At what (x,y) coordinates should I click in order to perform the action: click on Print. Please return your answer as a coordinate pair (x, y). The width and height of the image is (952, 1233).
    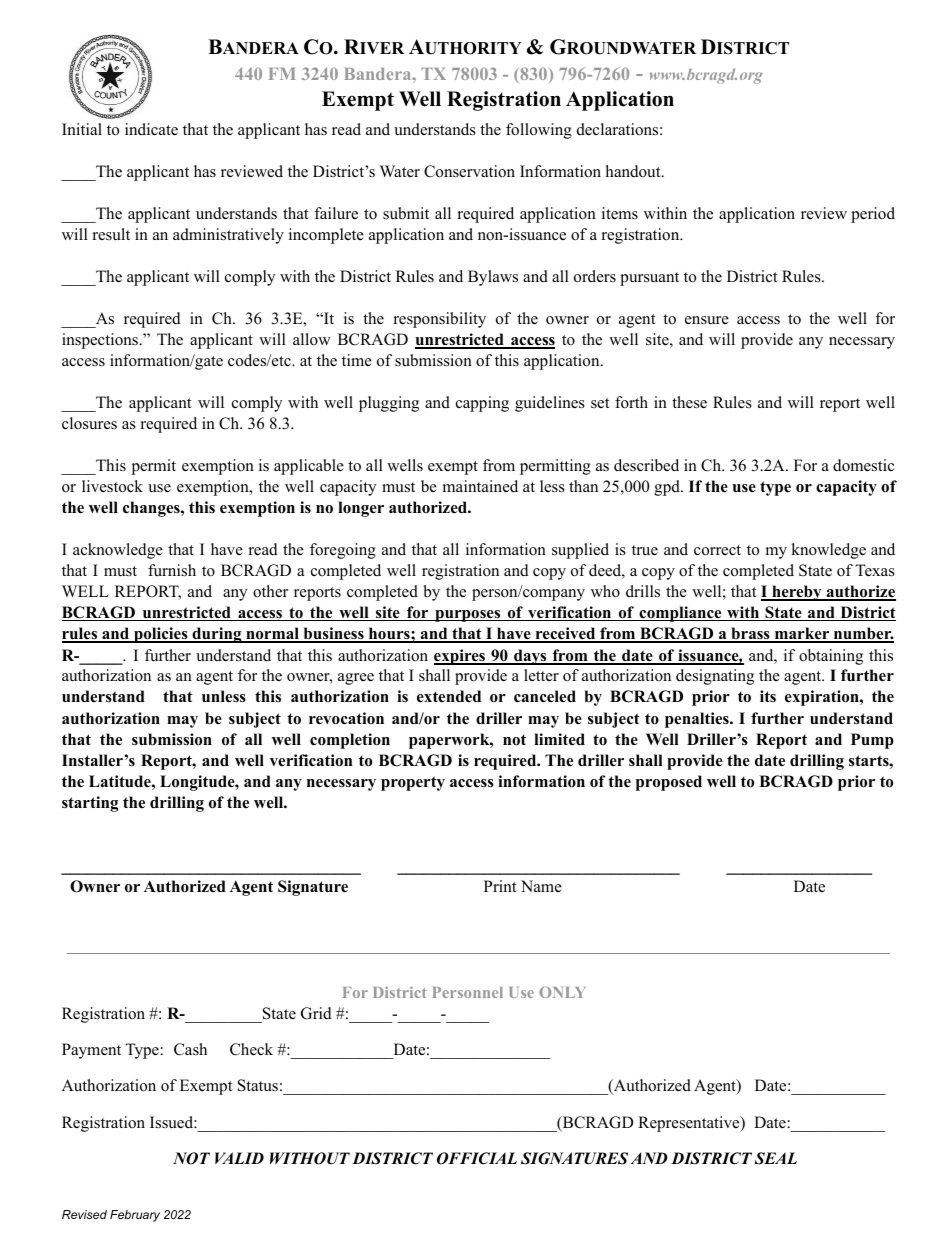
    Looking at the image, I should click on (500, 886).
